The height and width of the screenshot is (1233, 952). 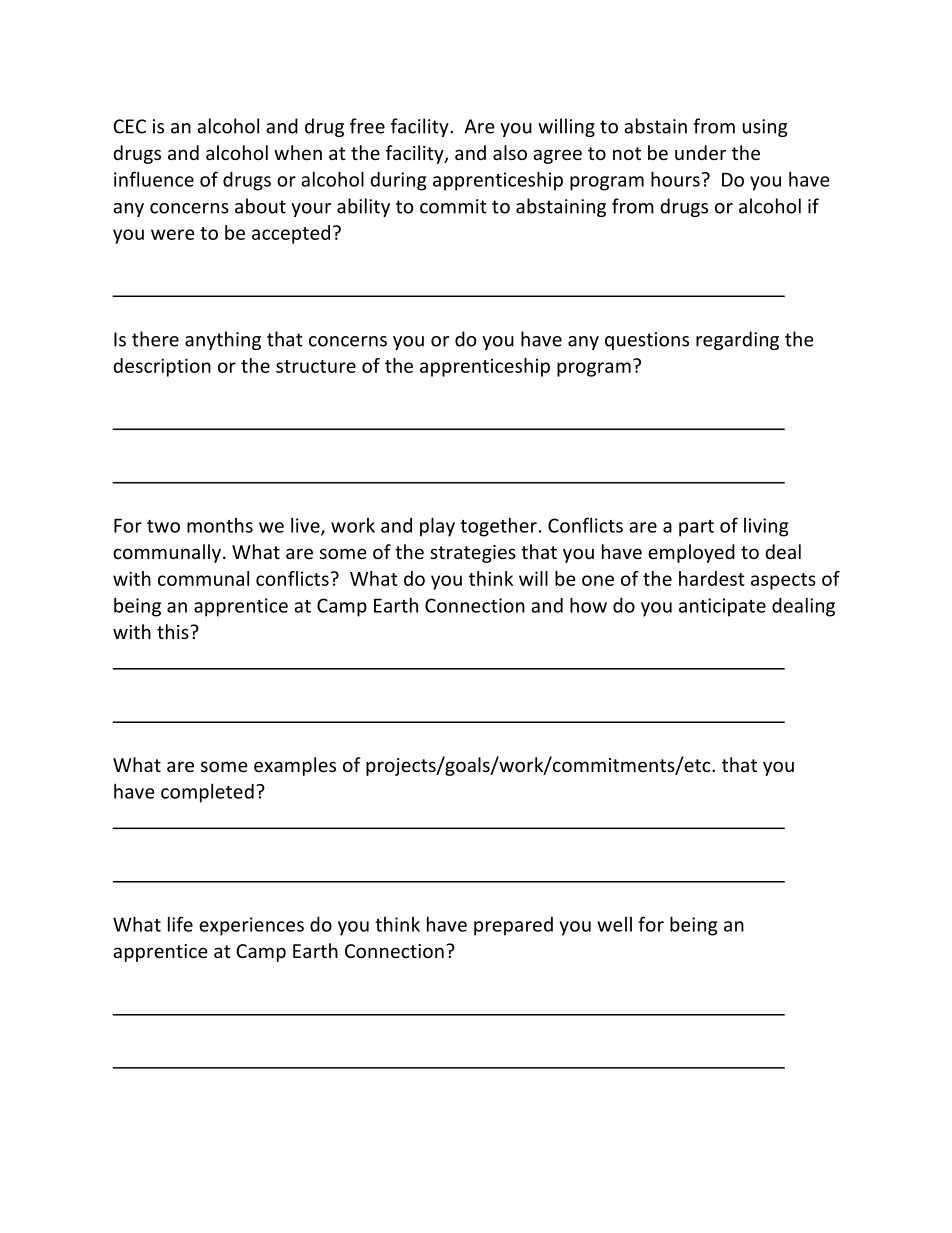 I want to click on months, so click(x=220, y=525).
